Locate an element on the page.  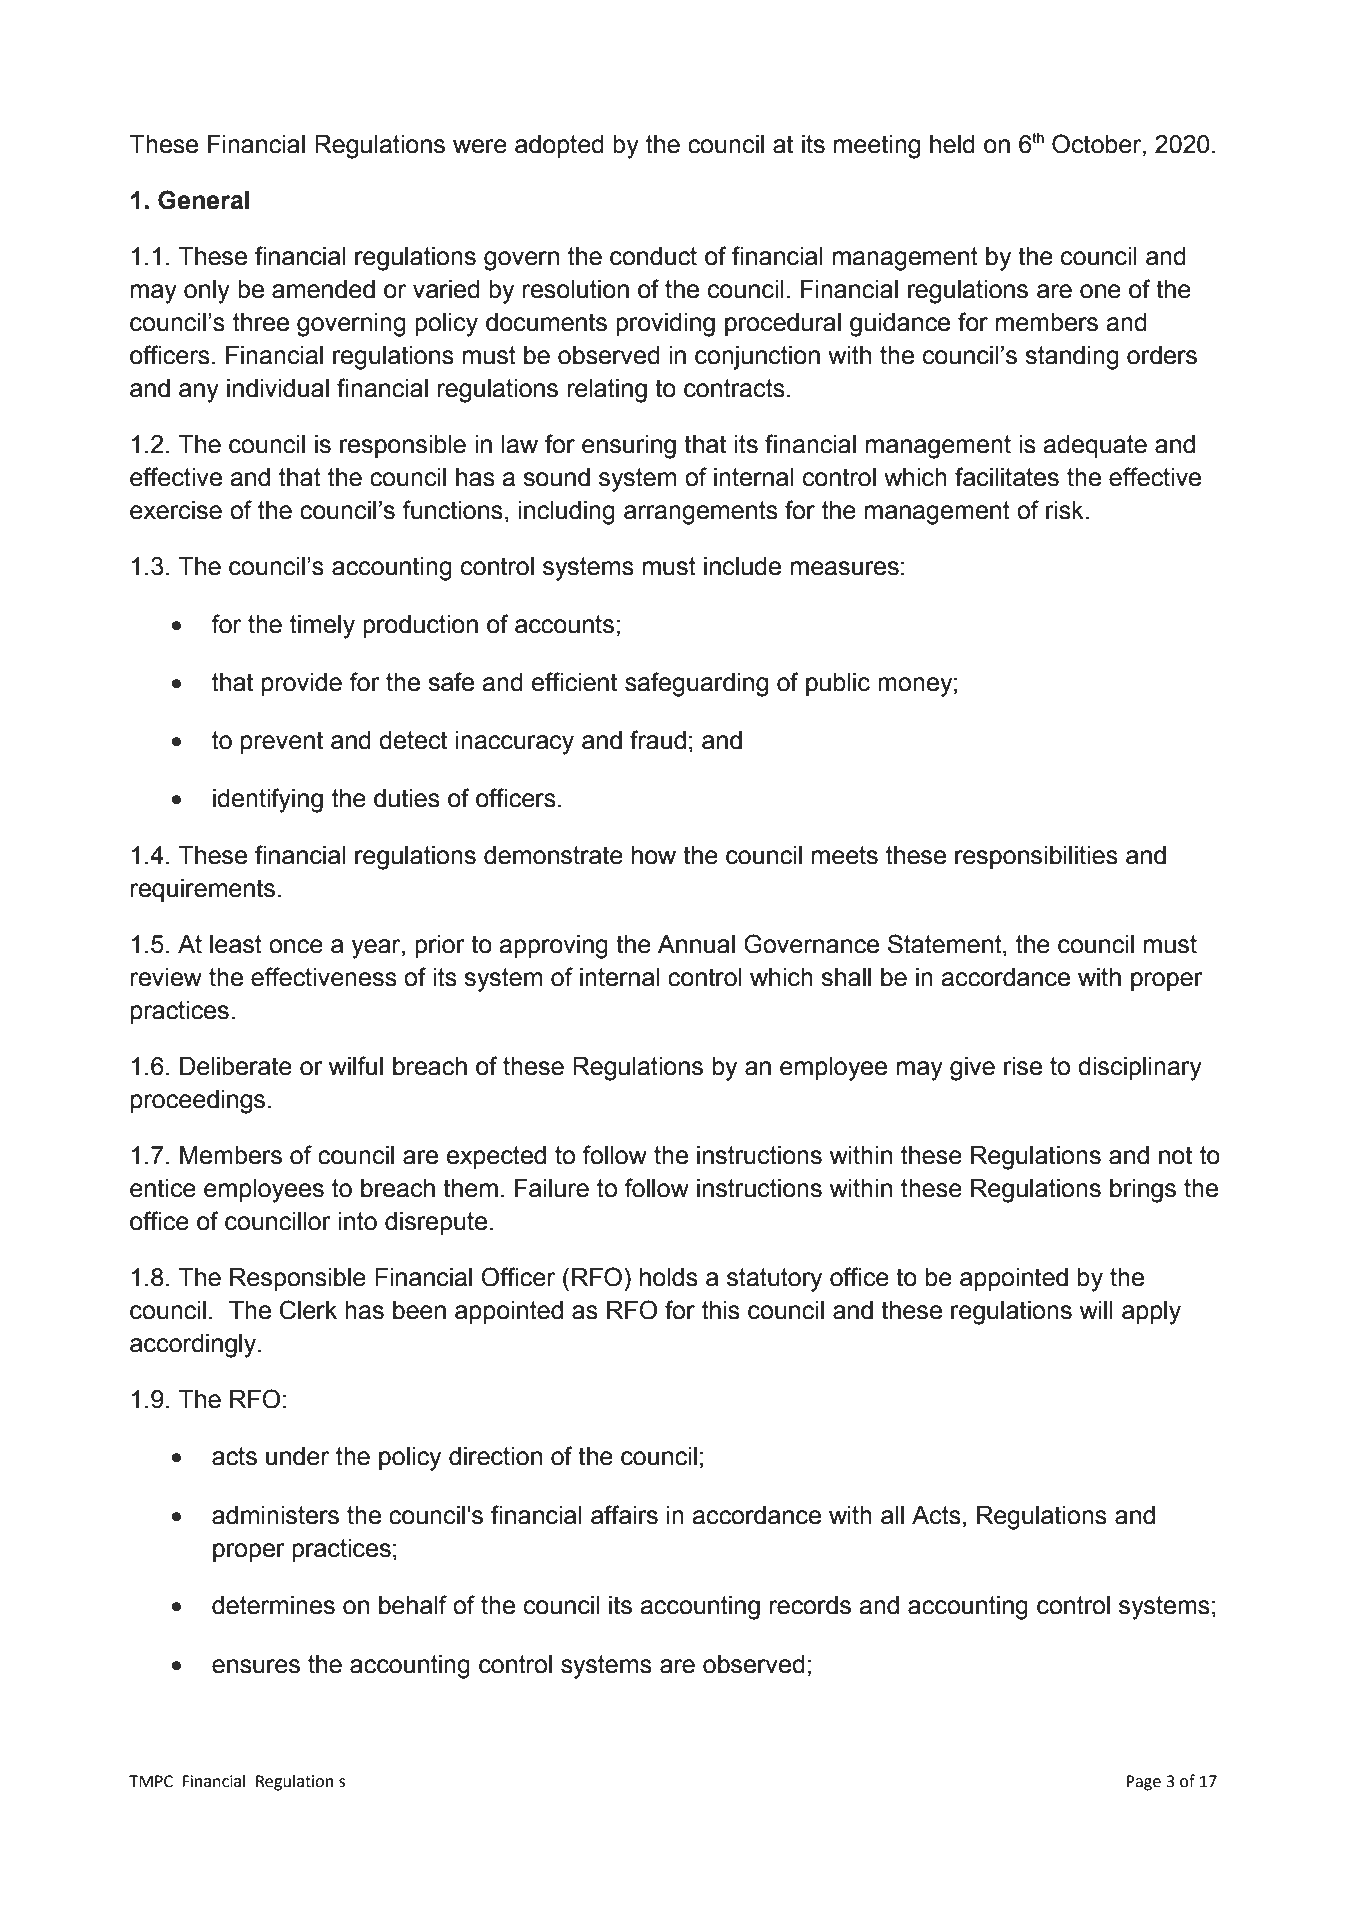
provide is located at coordinates (302, 684).
